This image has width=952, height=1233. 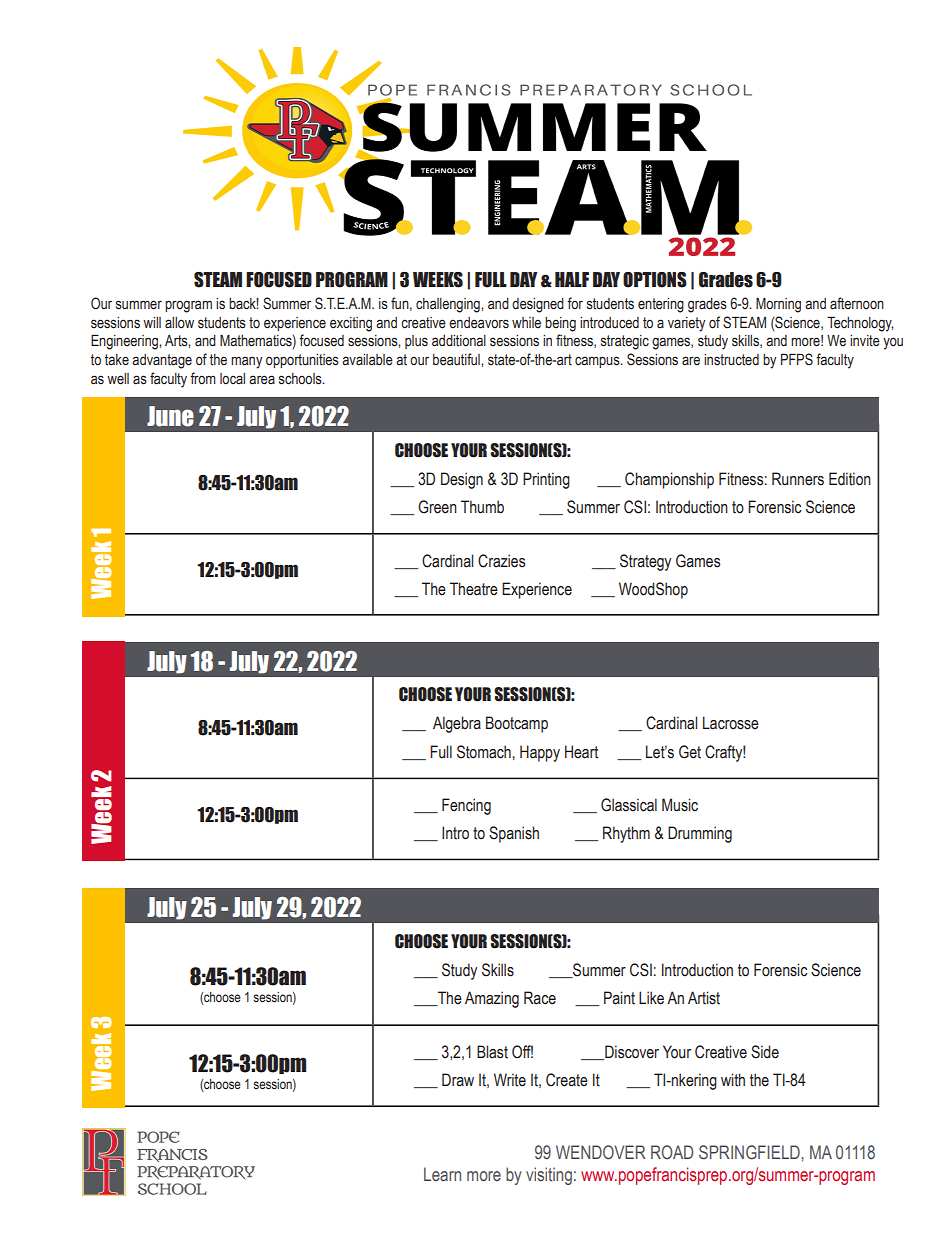 What do you see at coordinates (778, 305) in the image?
I see `Morning` at bounding box center [778, 305].
